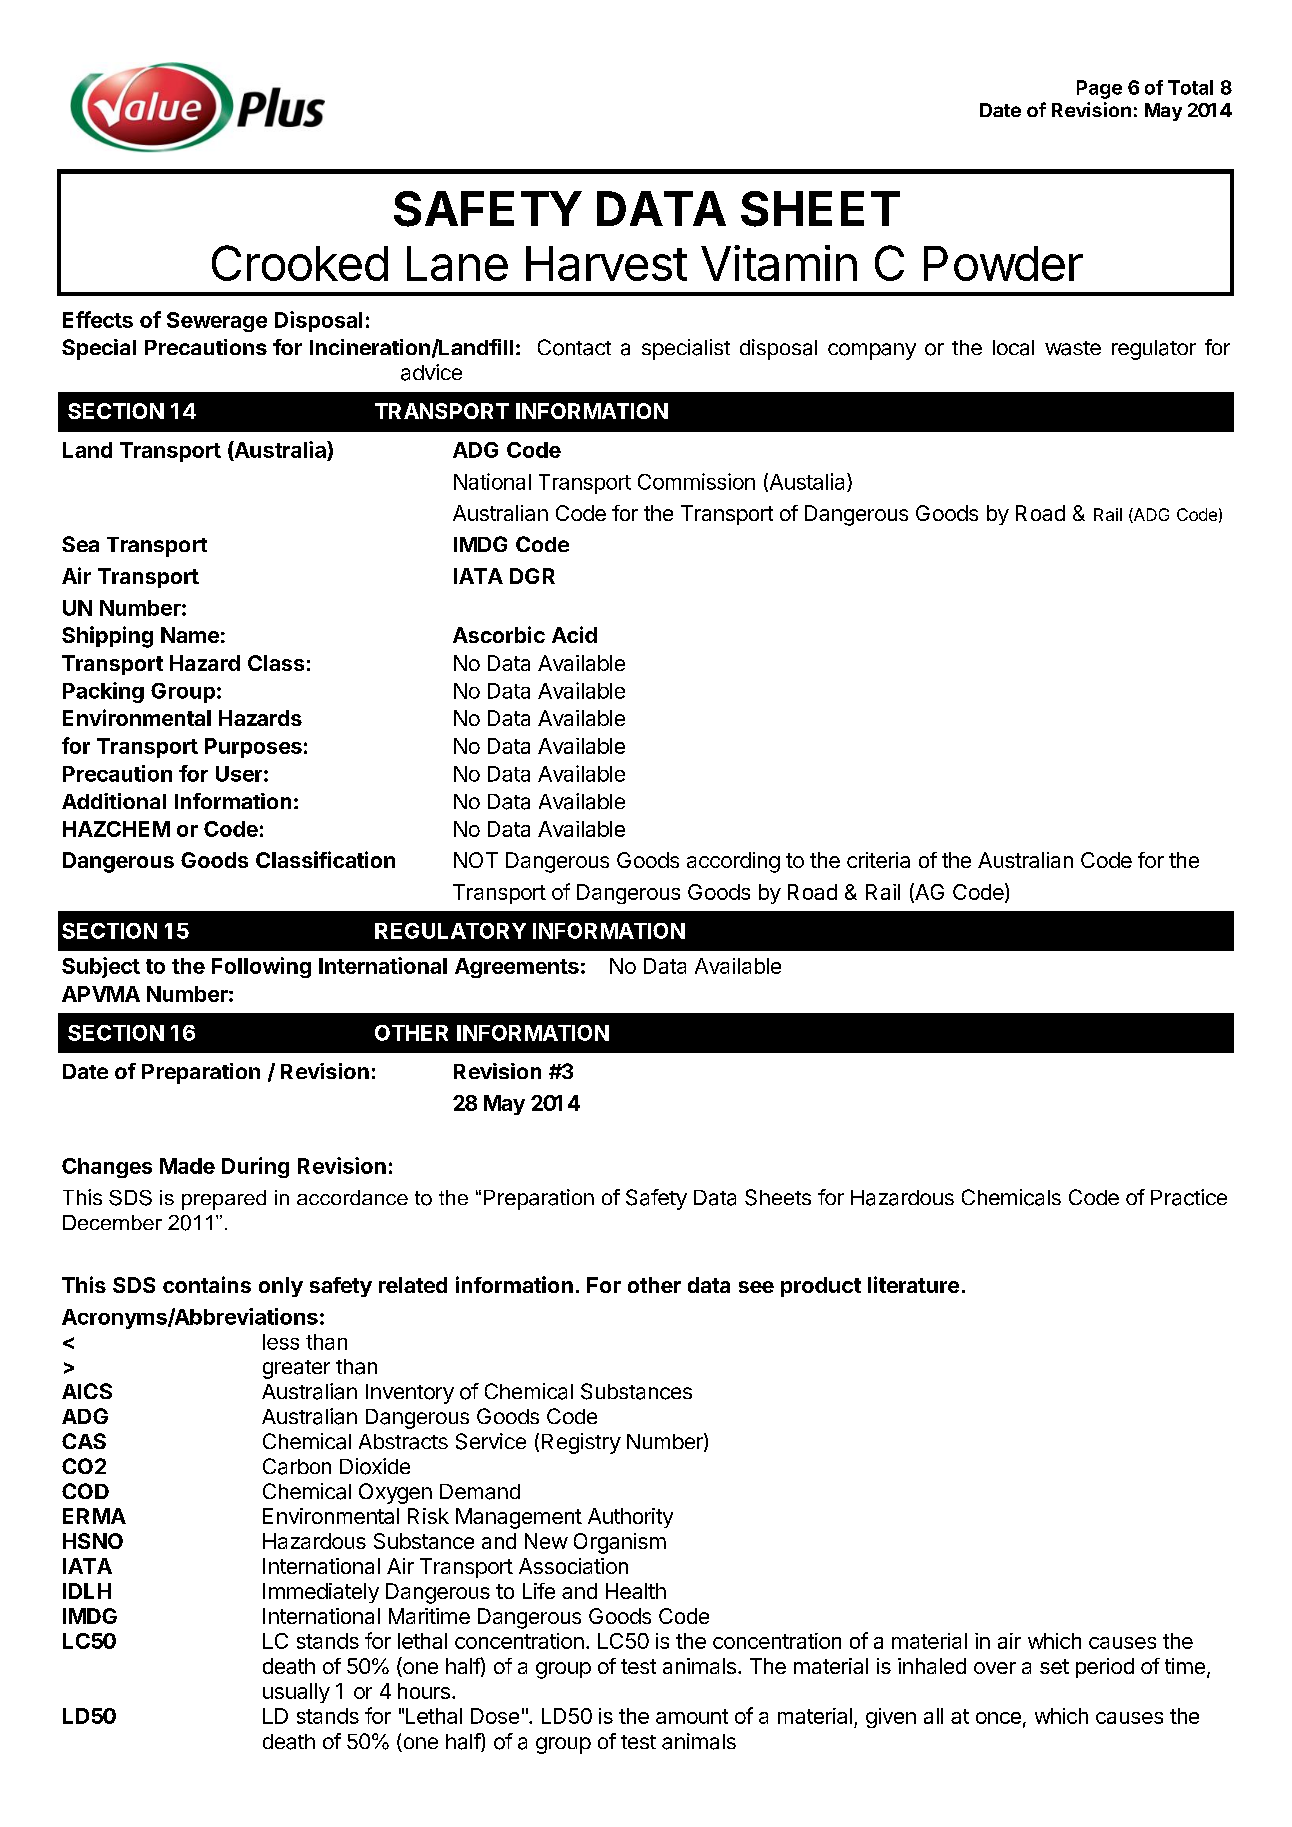 This page has width=1292, height=1827. What do you see at coordinates (217, 322) in the page?
I see `Sewerage` at bounding box center [217, 322].
